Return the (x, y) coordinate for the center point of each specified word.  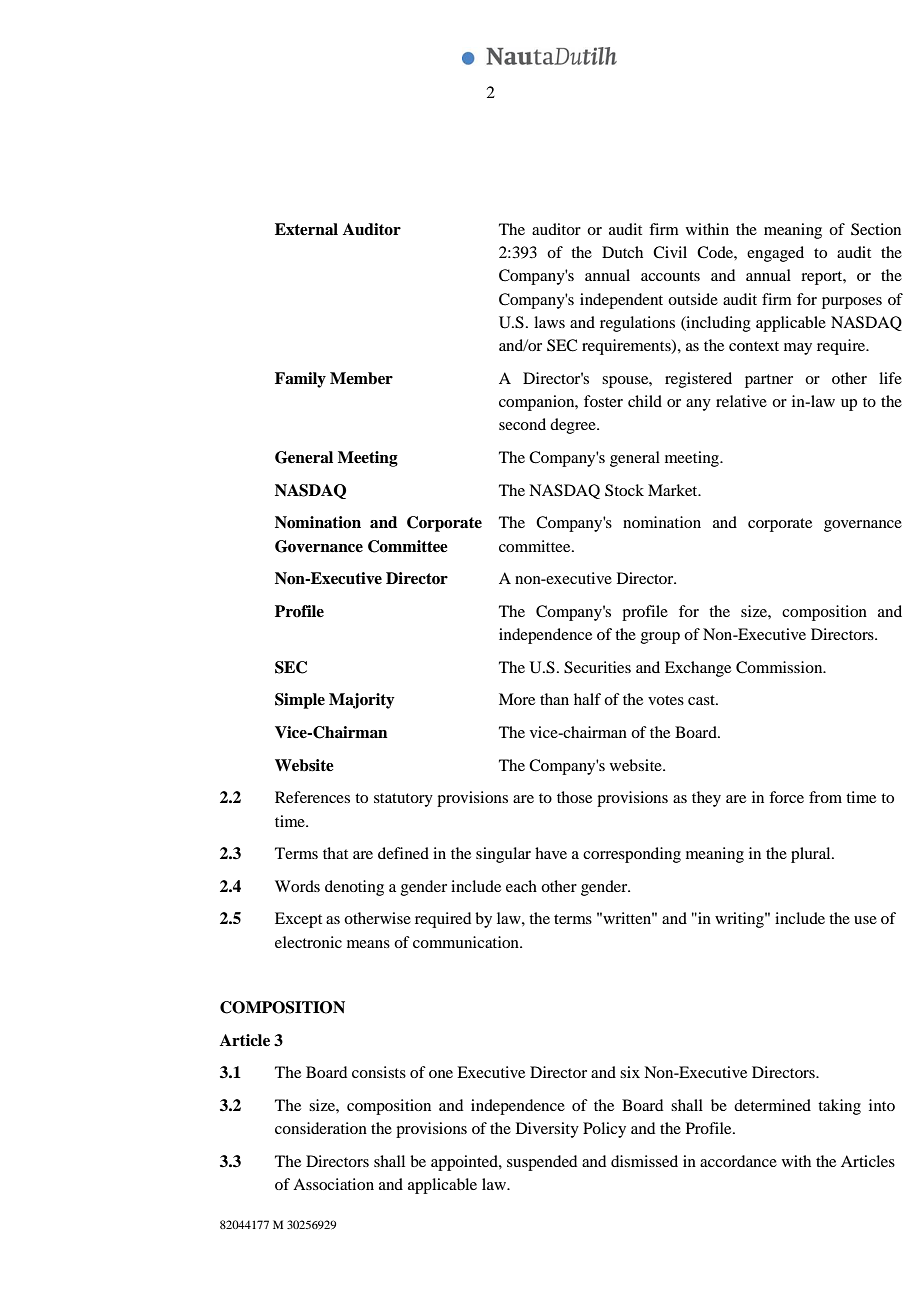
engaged (775, 254)
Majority (362, 701)
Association (333, 1184)
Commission (780, 667)
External (306, 229)
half (587, 699)
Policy (604, 1130)
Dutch (622, 252)
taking (839, 1107)
